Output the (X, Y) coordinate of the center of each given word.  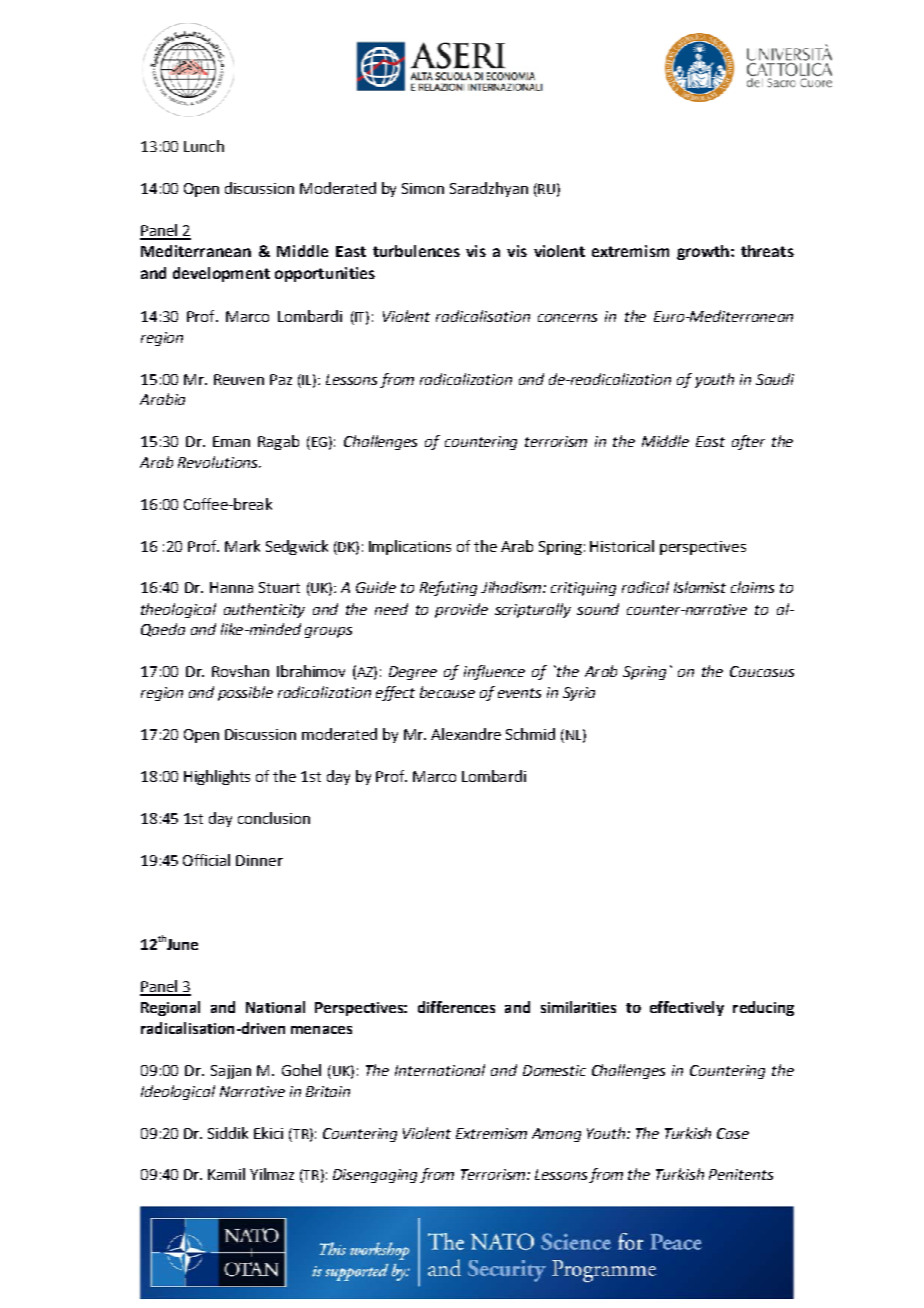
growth (703, 252)
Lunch (204, 146)
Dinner (259, 860)
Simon (423, 188)
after (748, 442)
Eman (231, 441)
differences (456, 1007)
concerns (567, 318)
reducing (763, 1008)
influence (494, 672)
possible (245, 693)
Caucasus (762, 671)
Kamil (226, 1174)
